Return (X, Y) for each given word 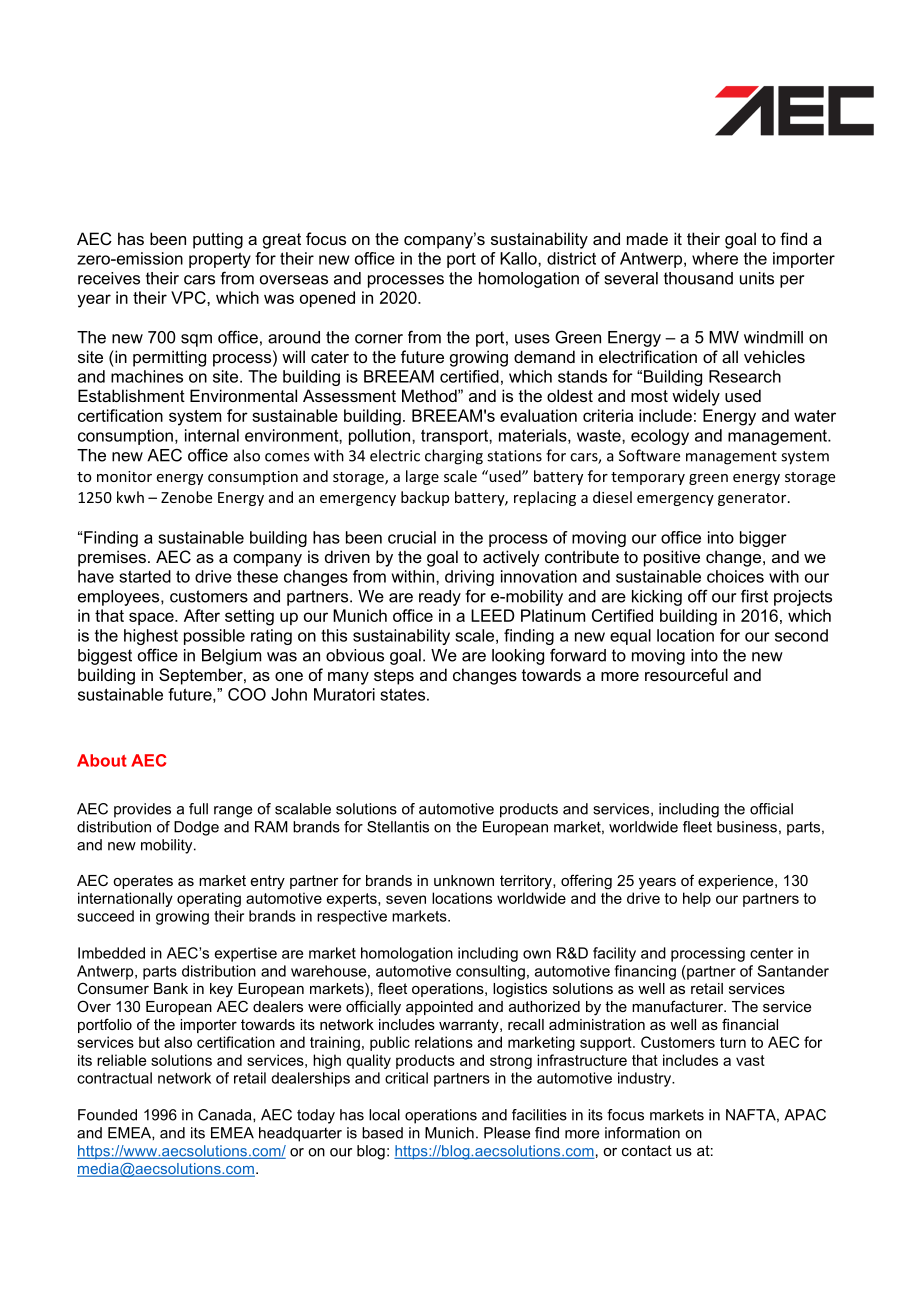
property (220, 260)
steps (394, 677)
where (715, 258)
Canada (226, 1115)
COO (247, 694)
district (571, 258)
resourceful (686, 674)
